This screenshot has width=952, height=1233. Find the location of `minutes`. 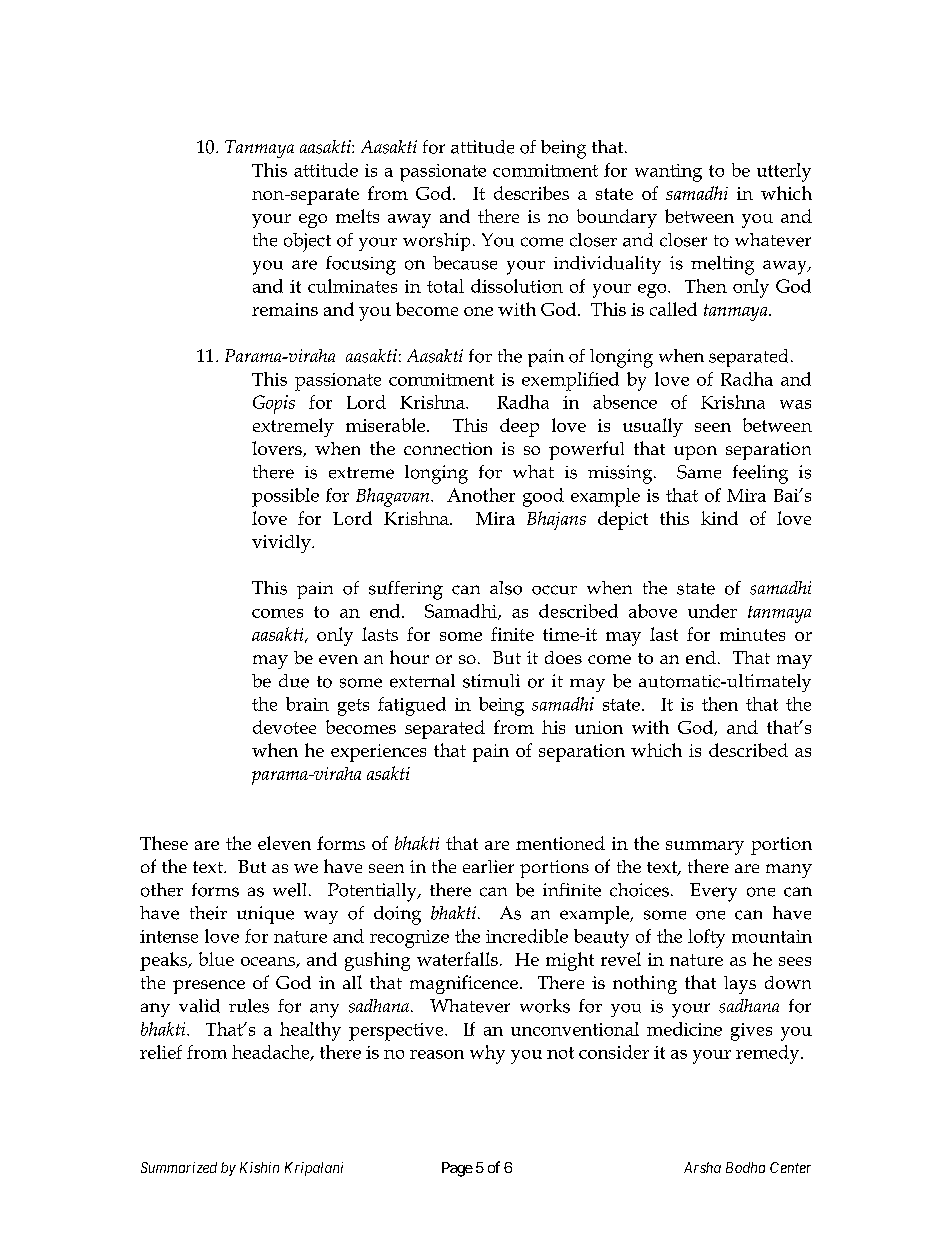

minutes is located at coordinates (752, 634).
